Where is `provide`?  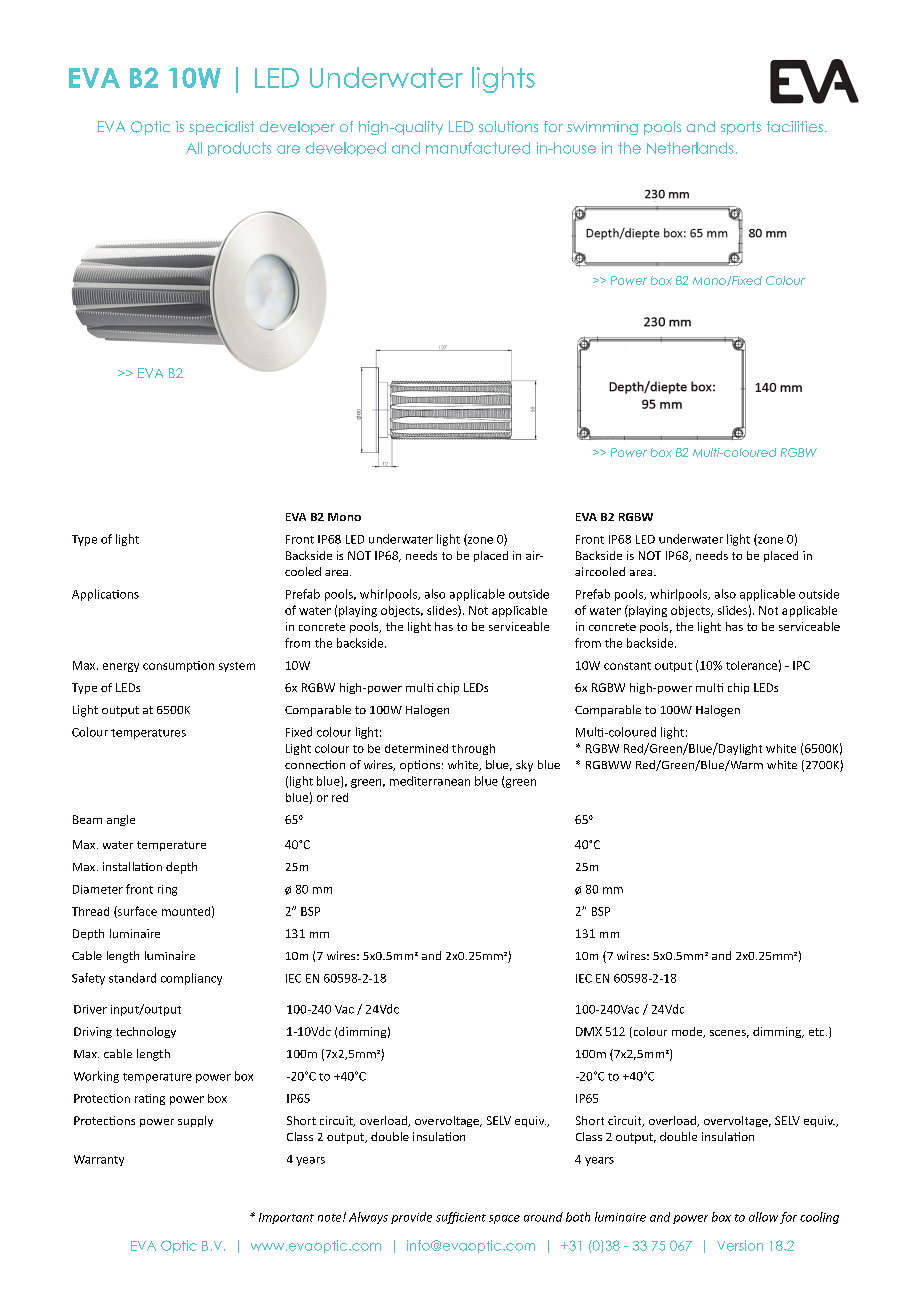
provide is located at coordinates (411, 1218).
